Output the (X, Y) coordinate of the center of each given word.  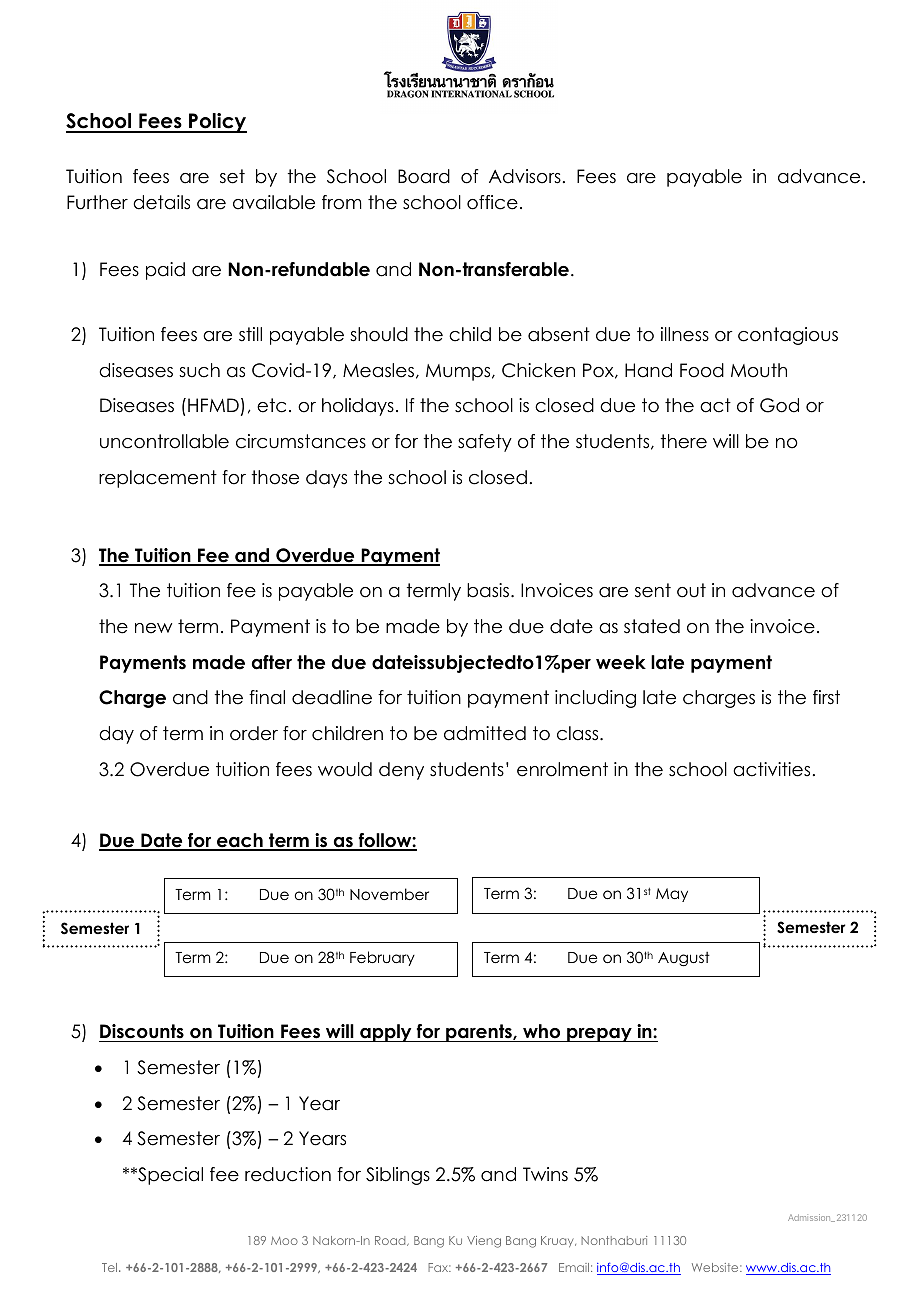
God (779, 405)
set (232, 176)
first (826, 697)
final (267, 697)
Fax (439, 1267)
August (684, 959)
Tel (109, 1267)
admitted (485, 733)
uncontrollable (164, 441)
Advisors (525, 176)
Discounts (142, 1033)
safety (485, 443)
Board (424, 176)
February (382, 958)
